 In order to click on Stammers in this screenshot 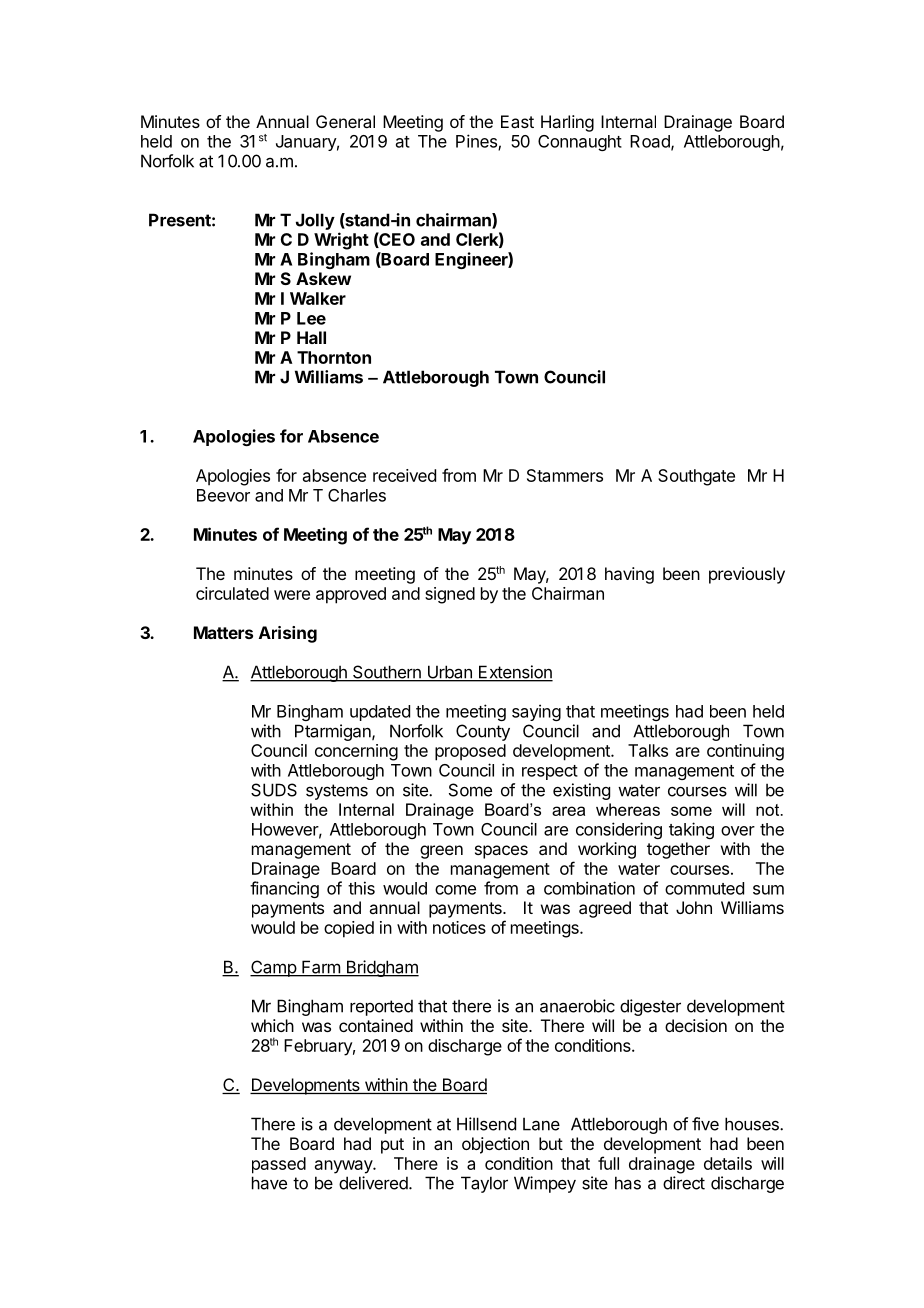, I will do `click(565, 475)`.
